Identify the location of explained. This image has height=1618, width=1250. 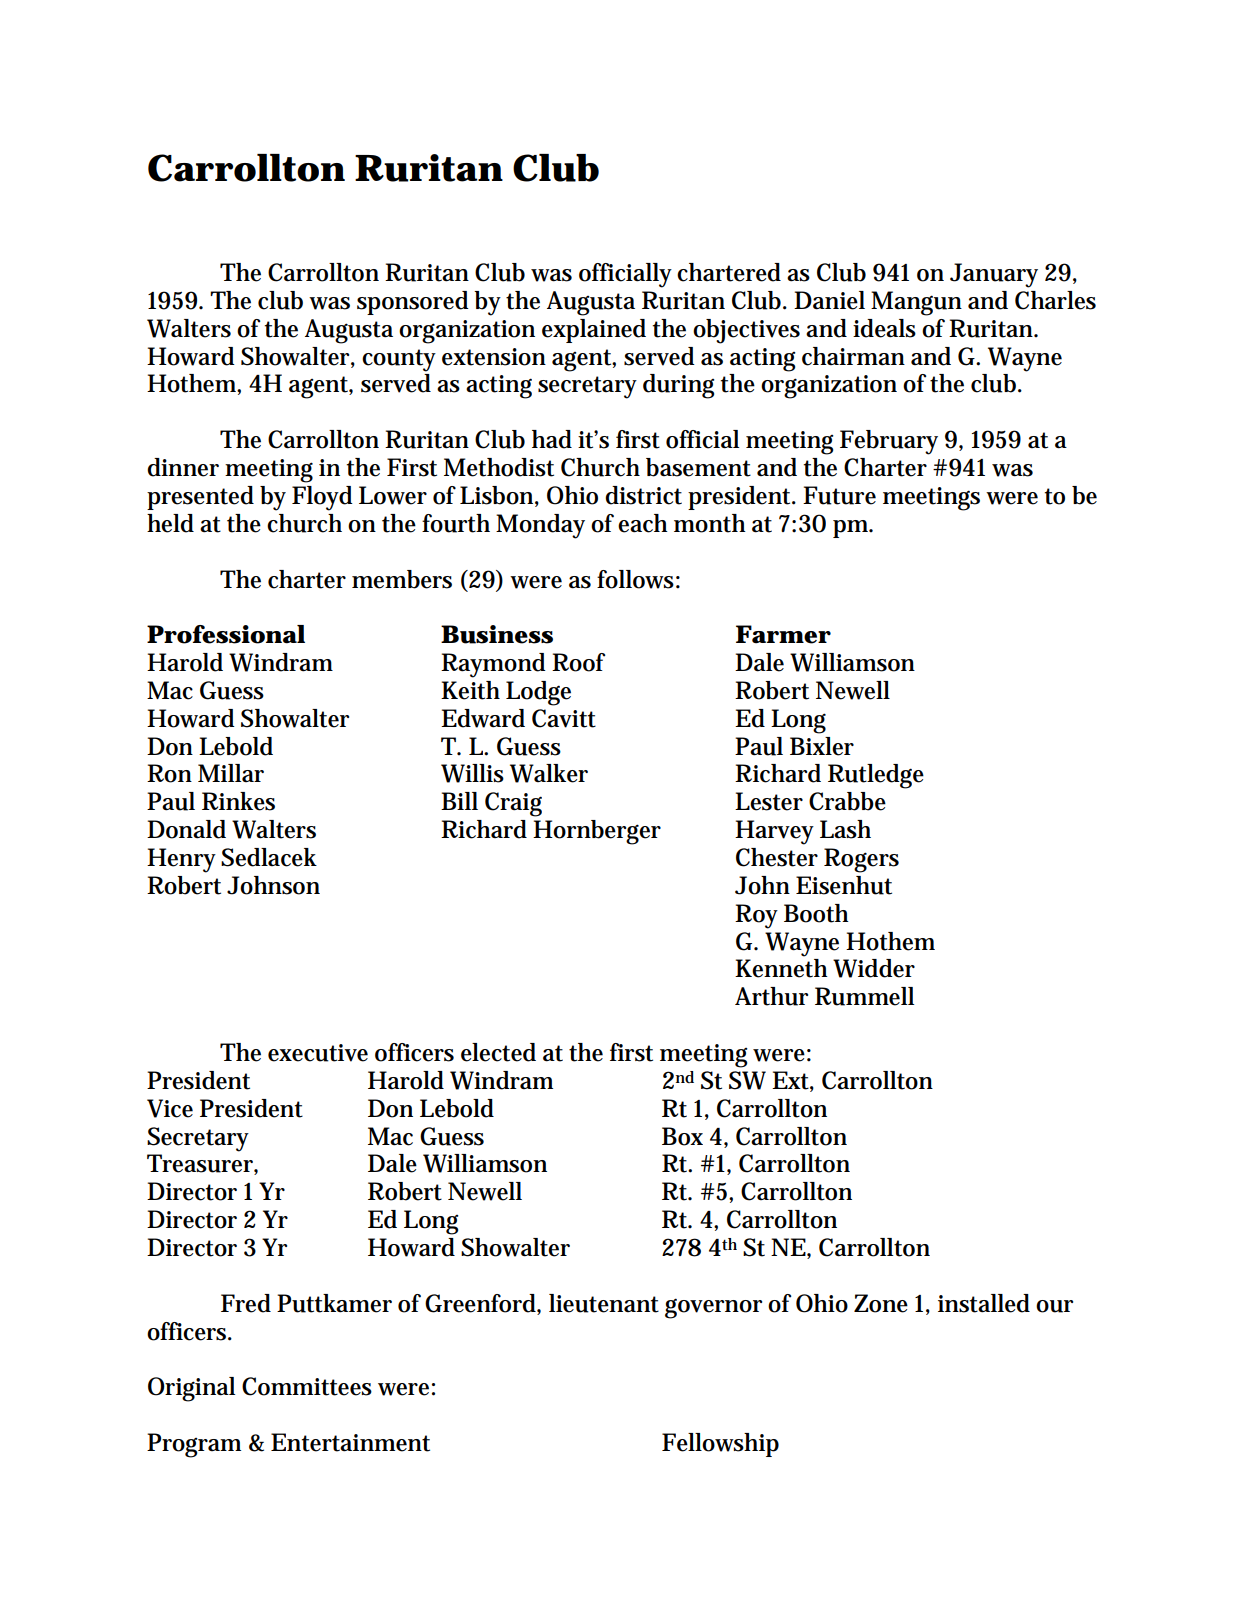
(594, 331).
